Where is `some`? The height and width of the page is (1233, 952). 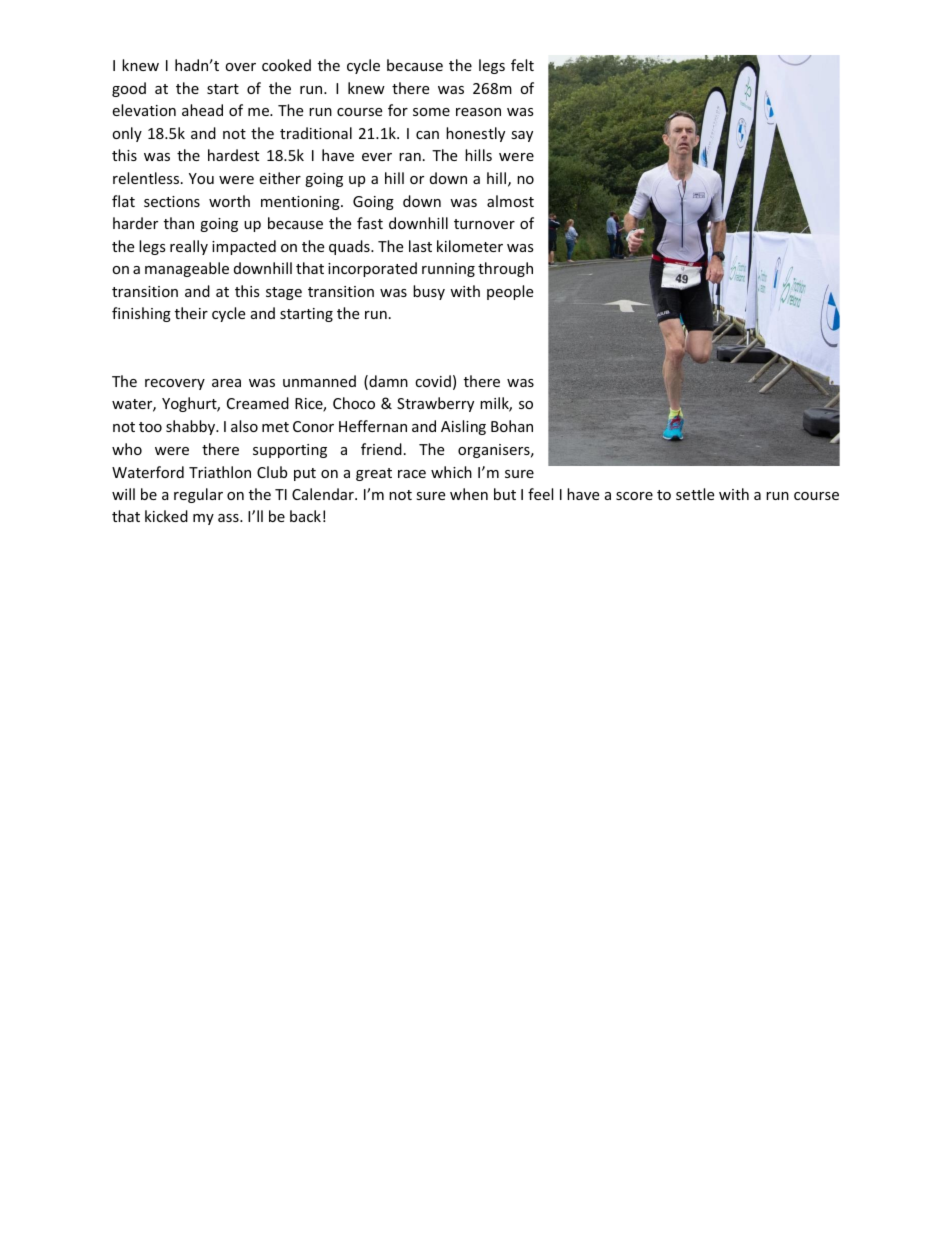 some is located at coordinates (431, 112).
